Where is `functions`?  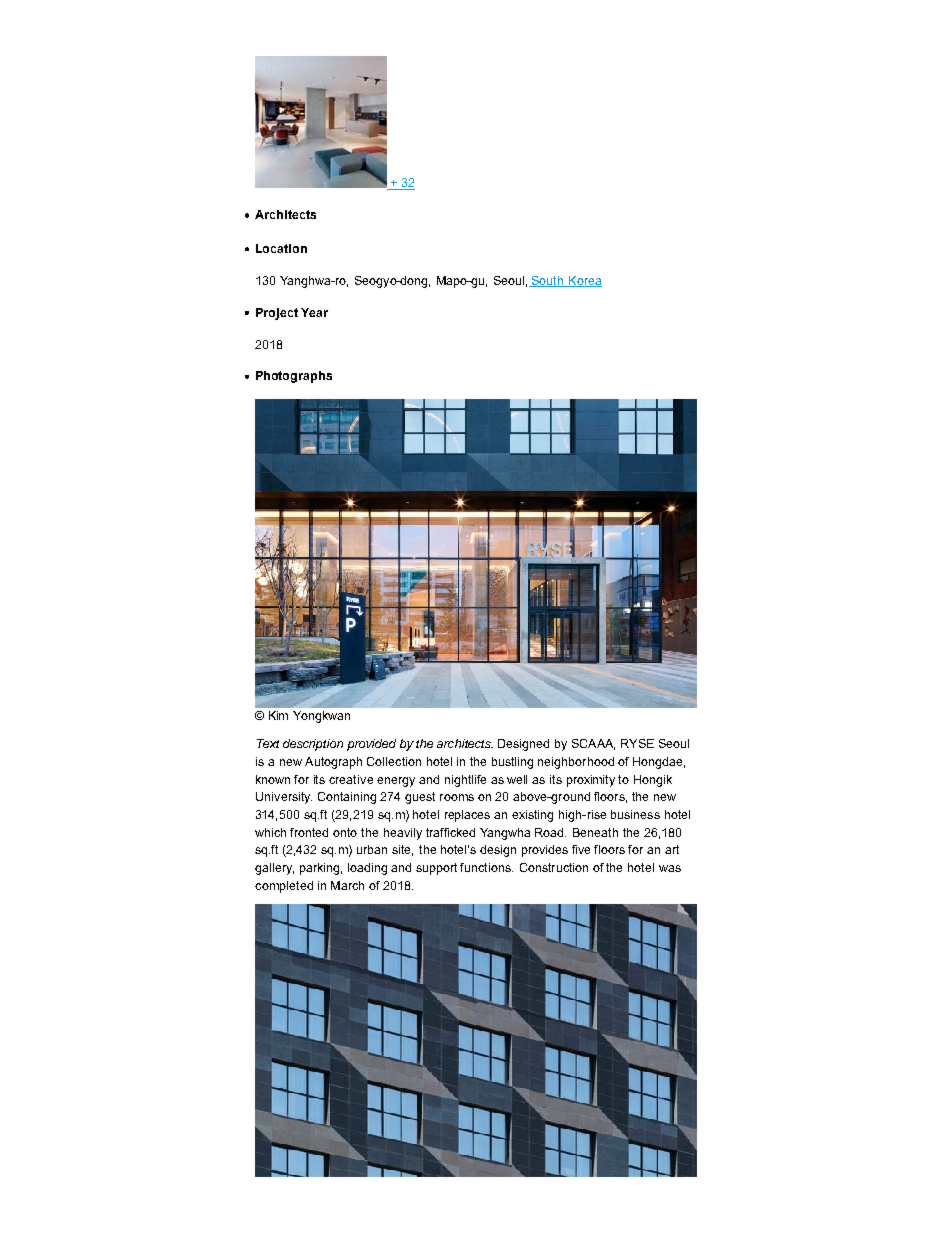
functions is located at coordinates (486, 867).
